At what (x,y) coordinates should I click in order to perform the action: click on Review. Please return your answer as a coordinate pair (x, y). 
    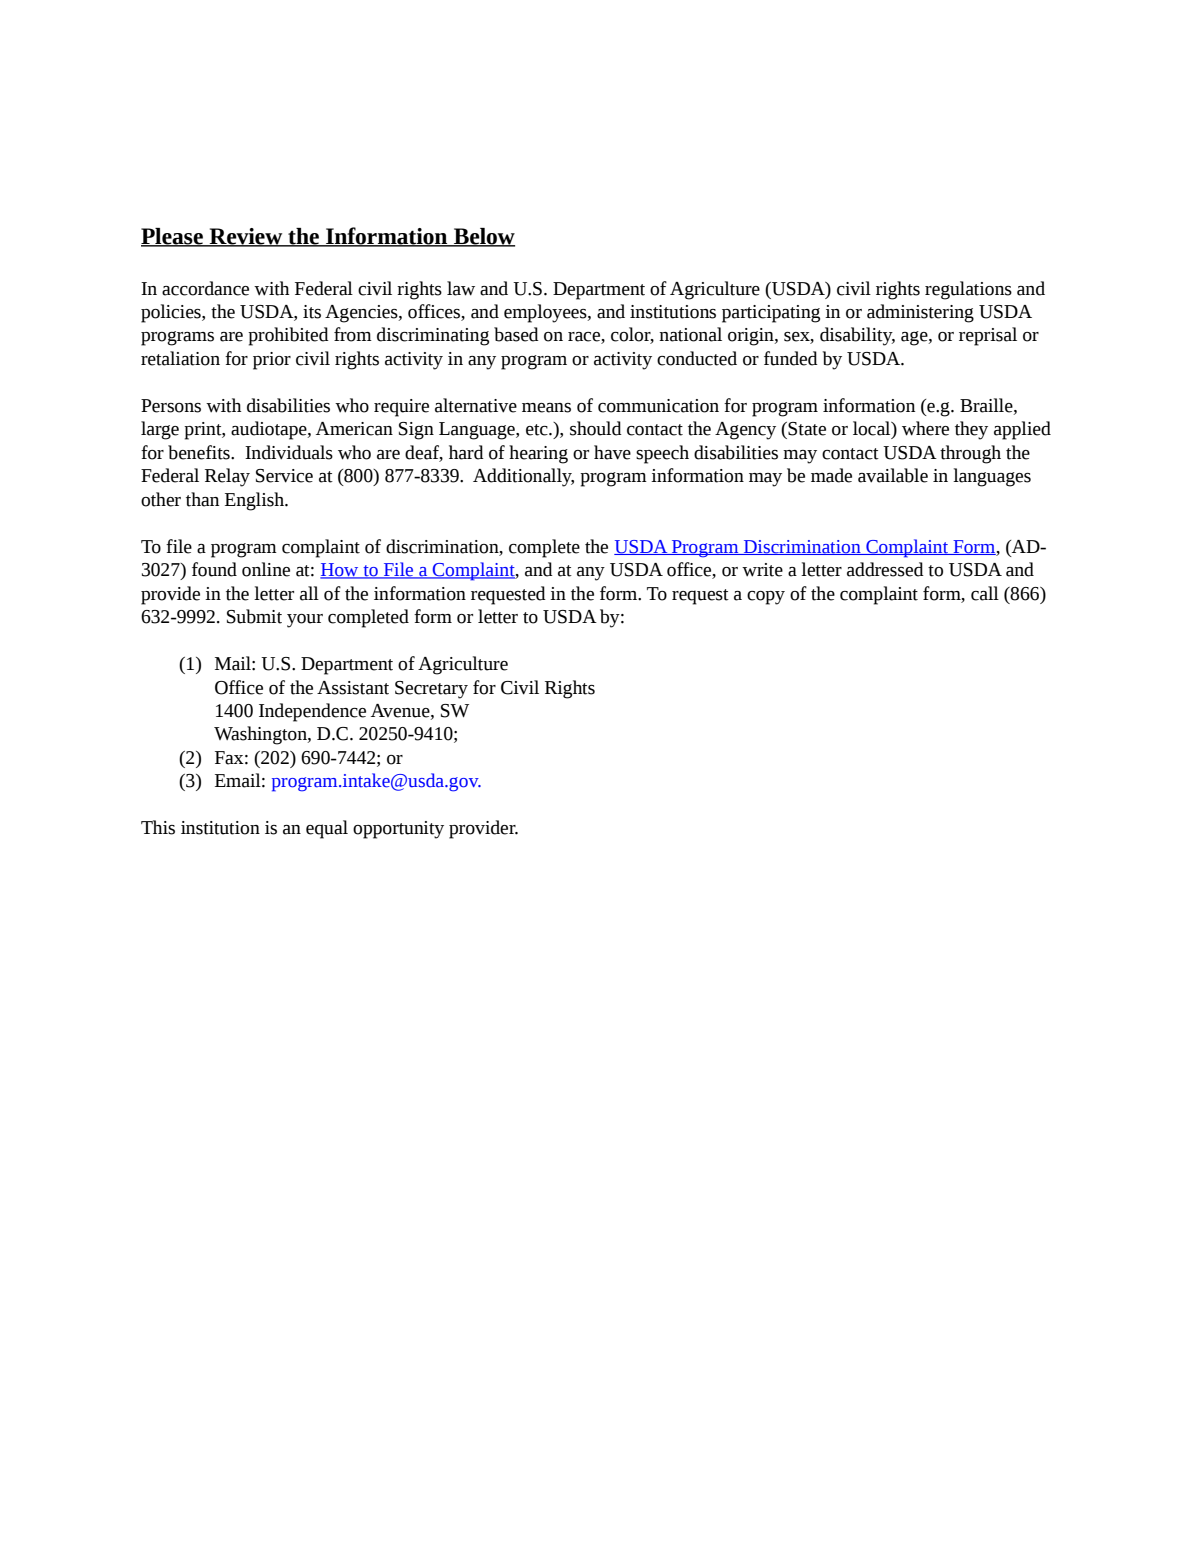
    Looking at the image, I should click on (246, 237).
